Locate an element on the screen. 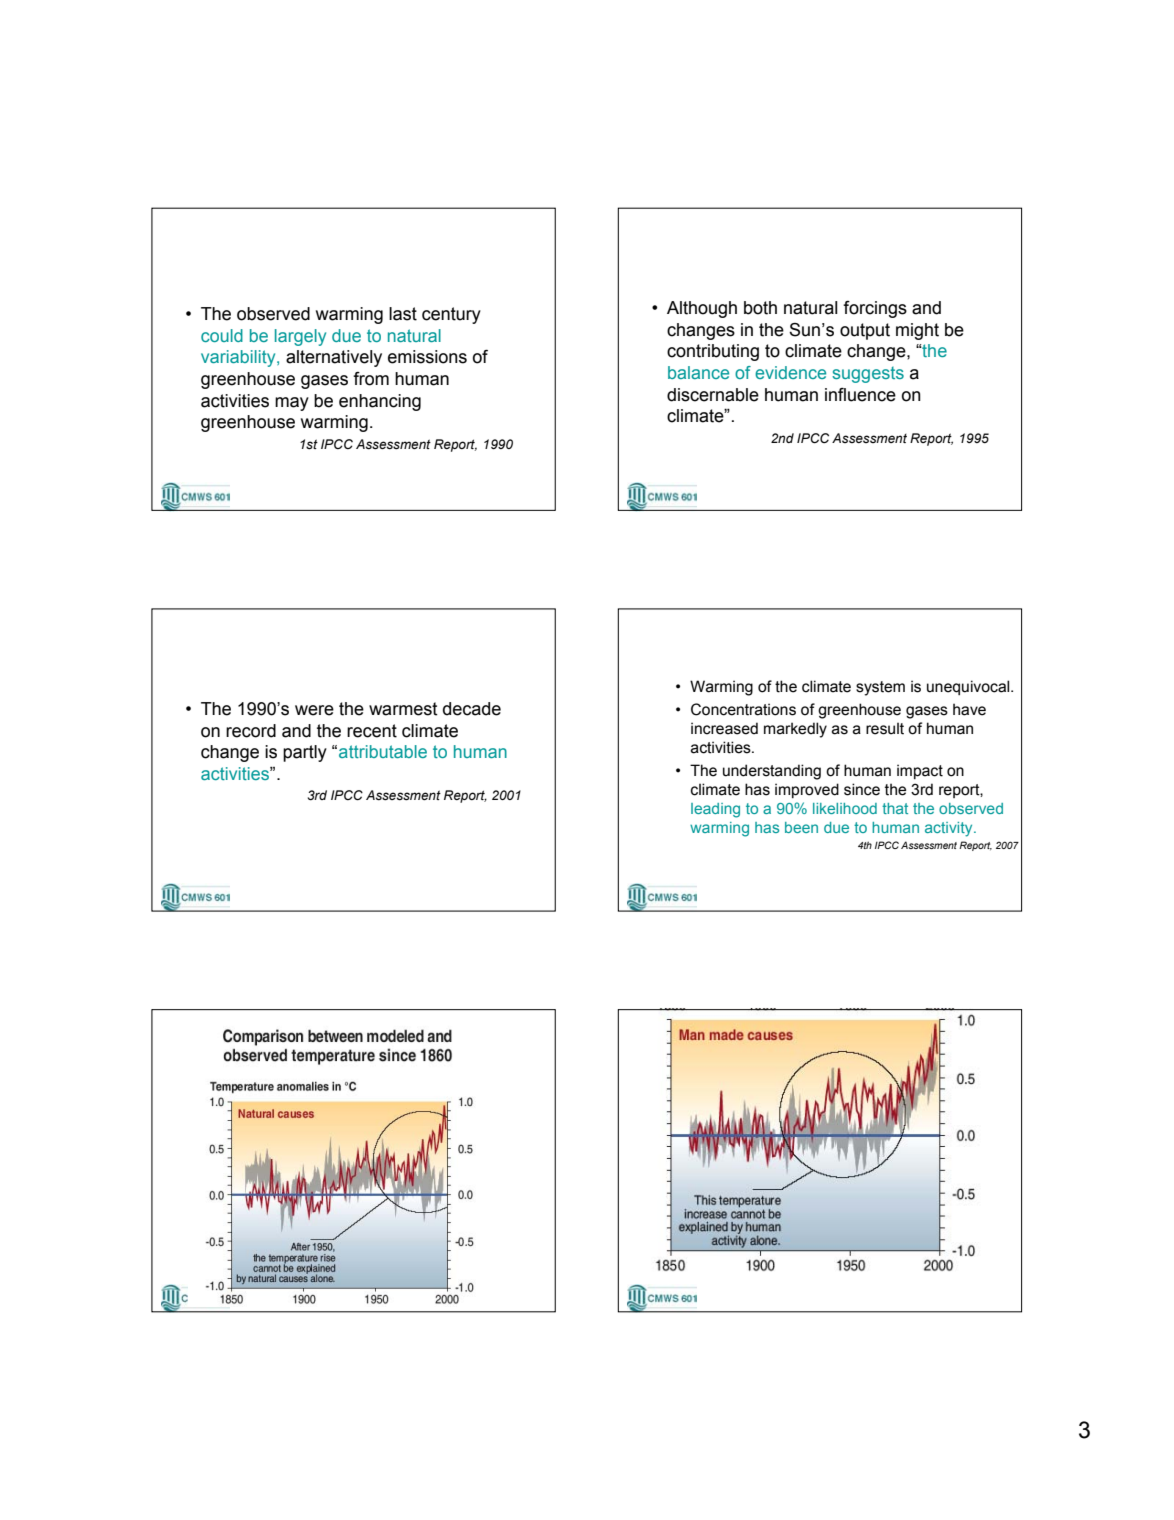 Image resolution: width=1174 pixels, height=1520 pixels. leading is located at coordinates (715, 810).
